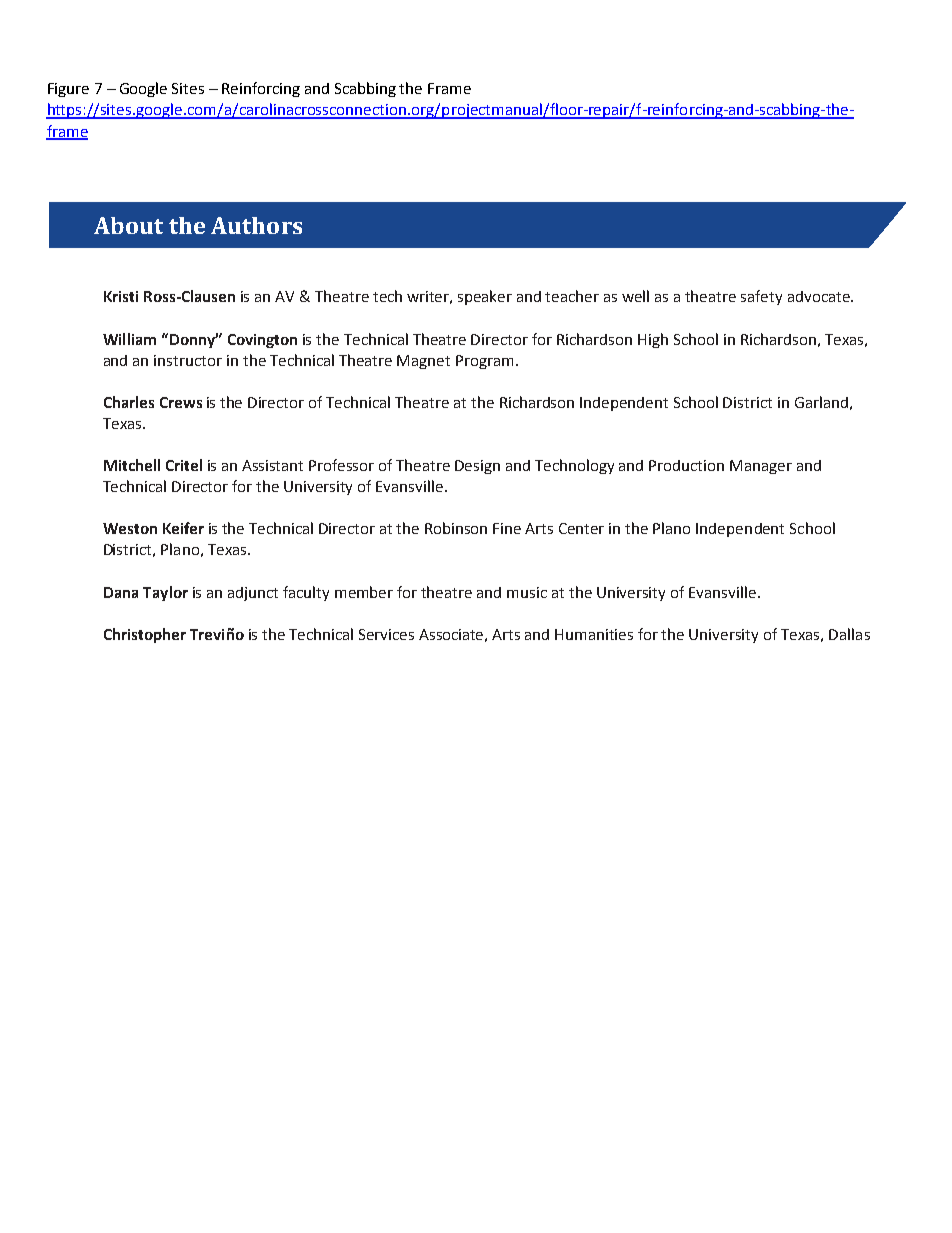  What do you see at coordinates (820, 296) in the screenshot?
I see `advocate` at bounding box center [820, 296].
